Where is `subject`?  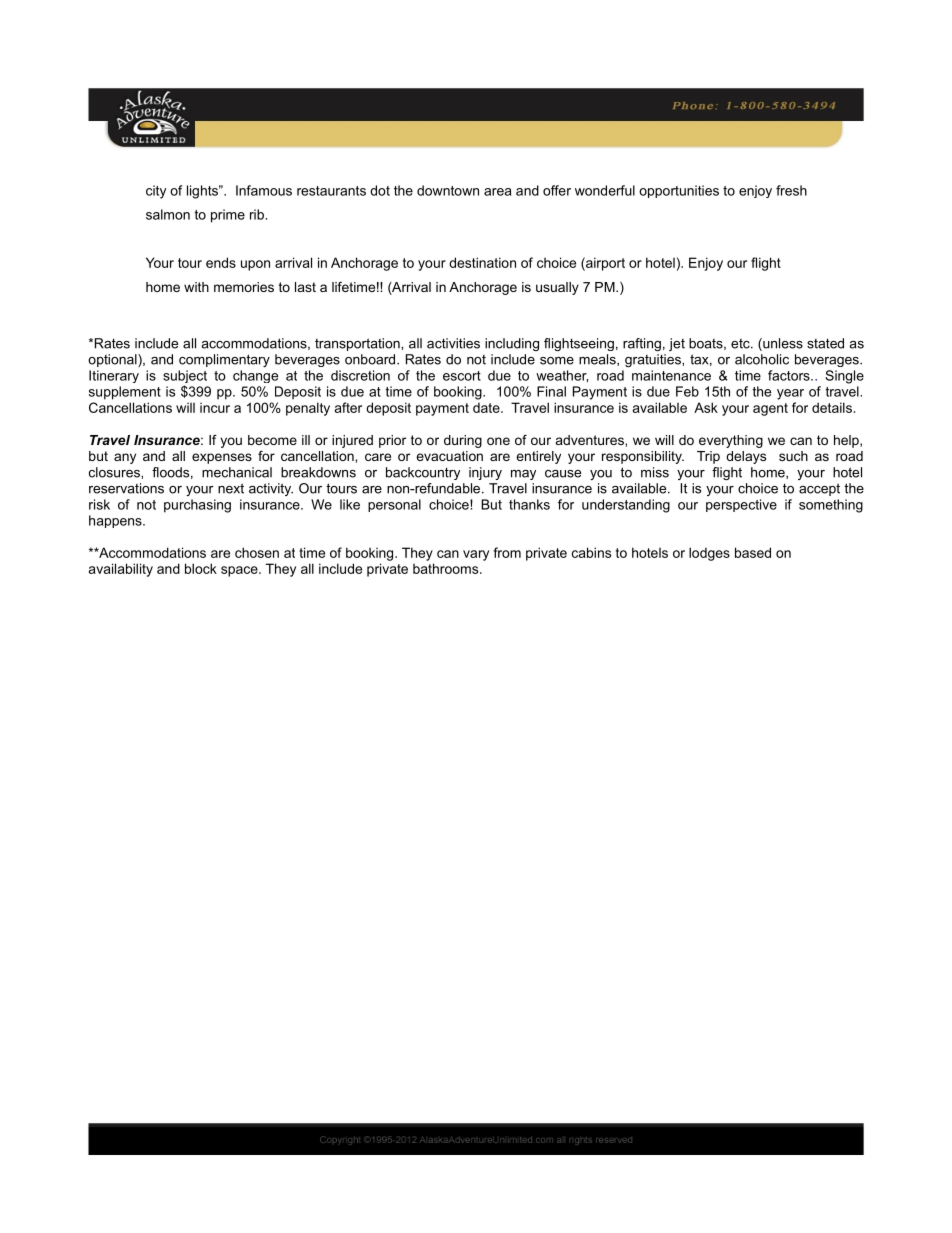 subject is located at coordinates (185, 378).
